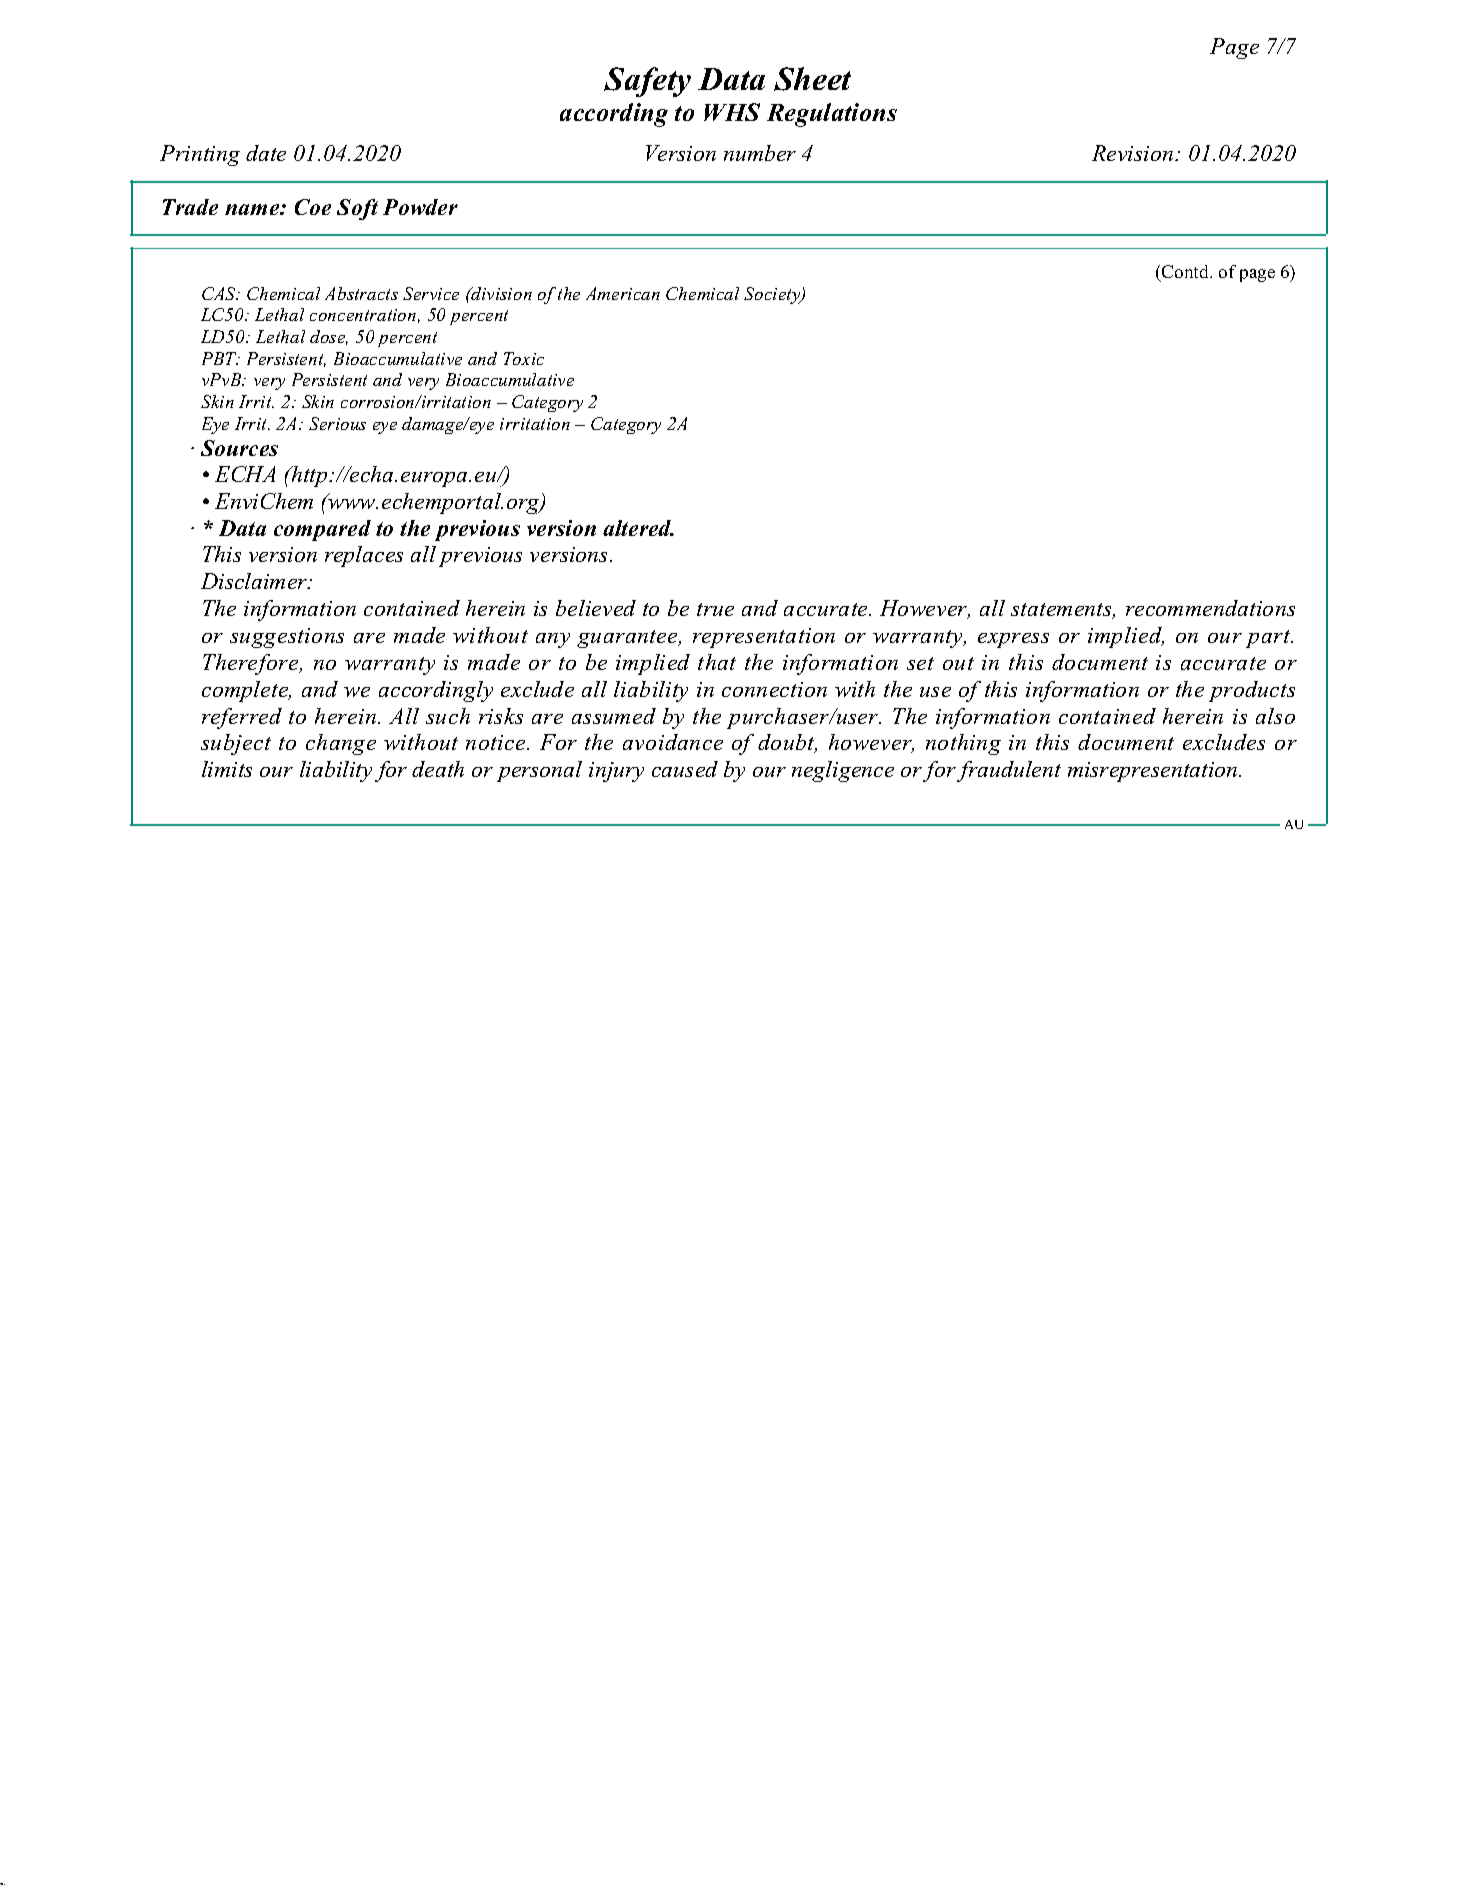 Image resolution: width=1457 pixels, height=1886 pixels. What do you see at coordinates (337, 423) in the document?
I see `Serious` at bounding box center [337, 423].
